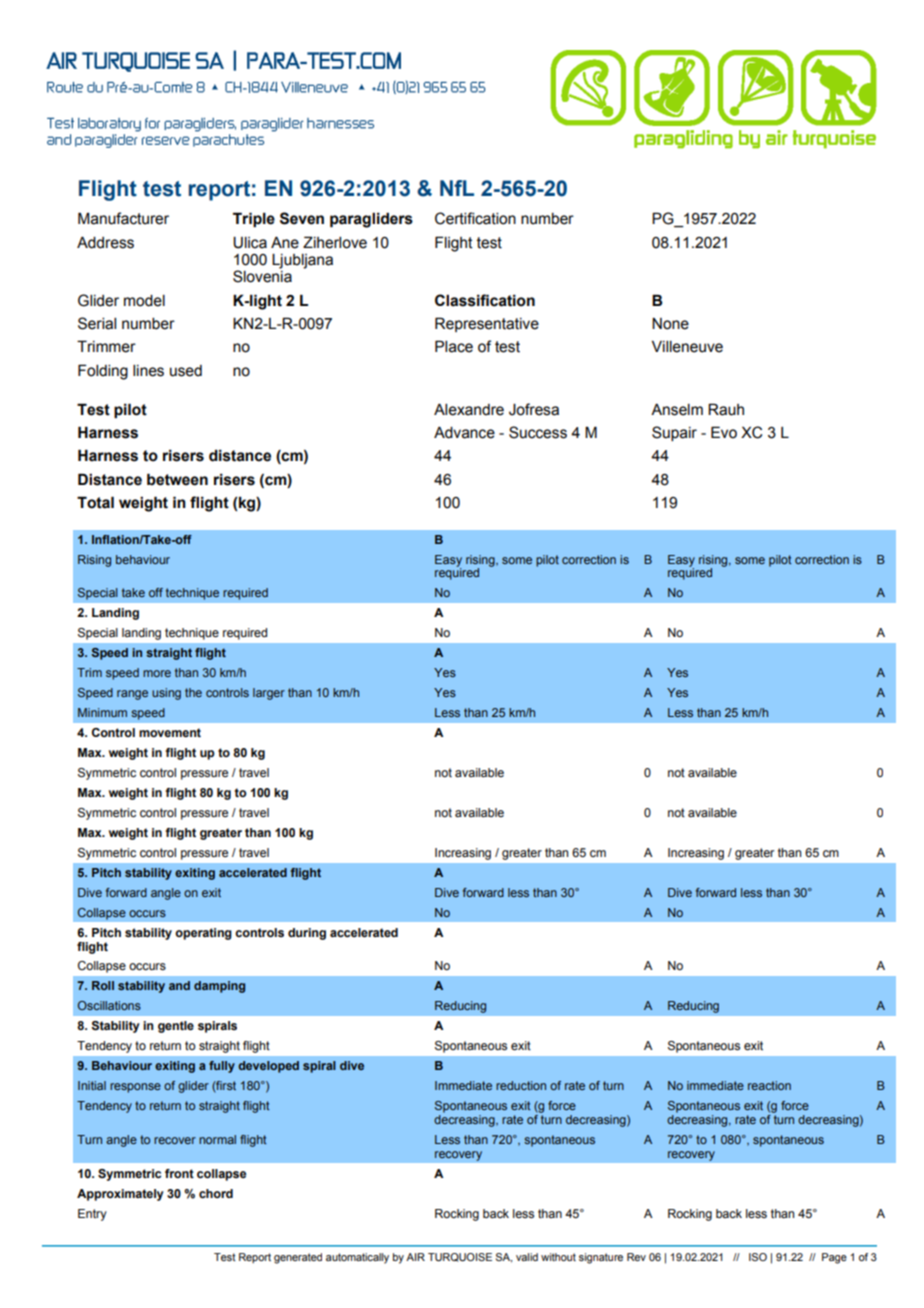 This screenshot has width=924, height=1308. What do you see at coordinates (250, 243) in the screenshot?
I see `Ulica` at bounding box center [250, 243].
